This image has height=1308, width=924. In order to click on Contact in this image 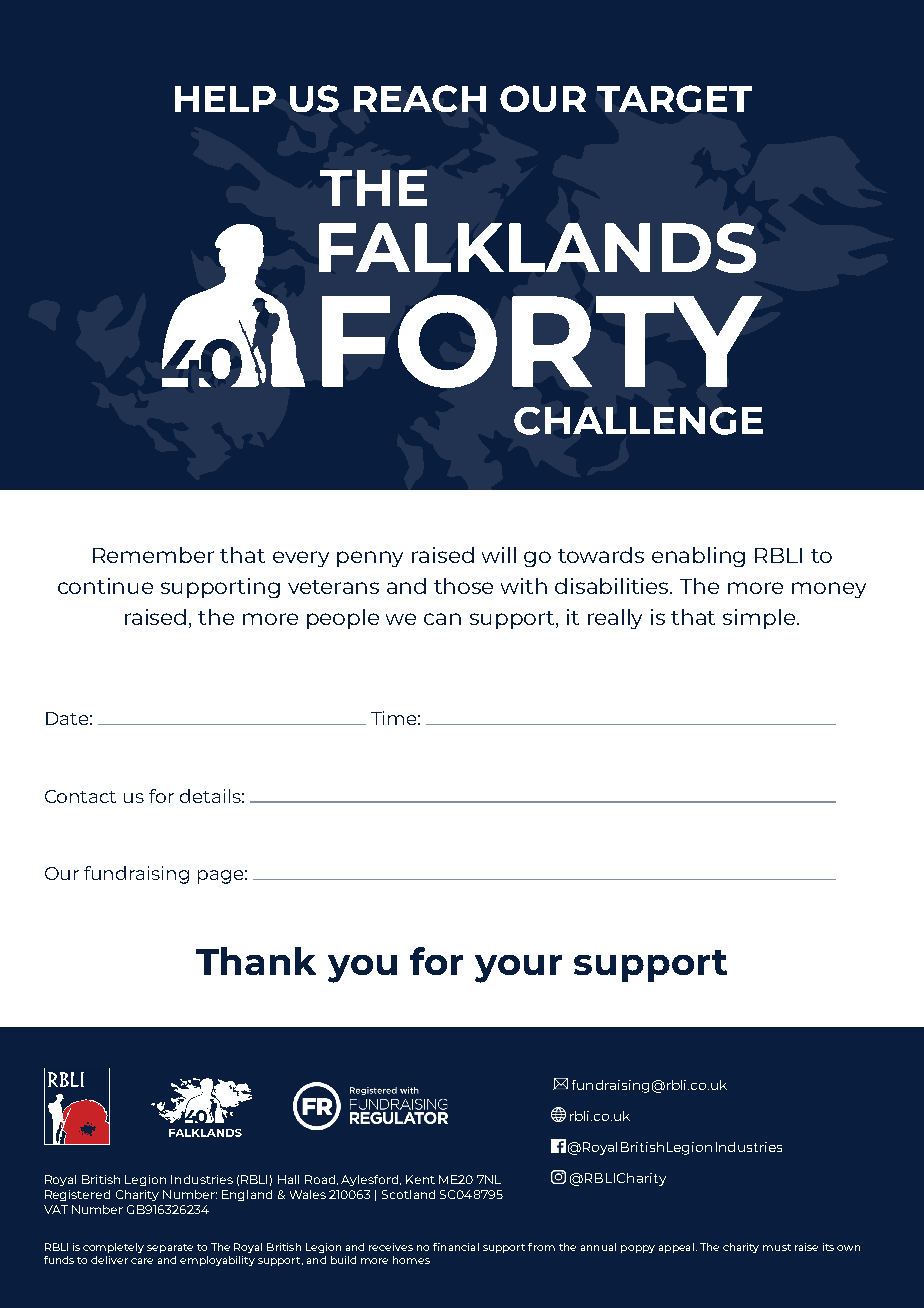, I will do `click(80, 796)`.
